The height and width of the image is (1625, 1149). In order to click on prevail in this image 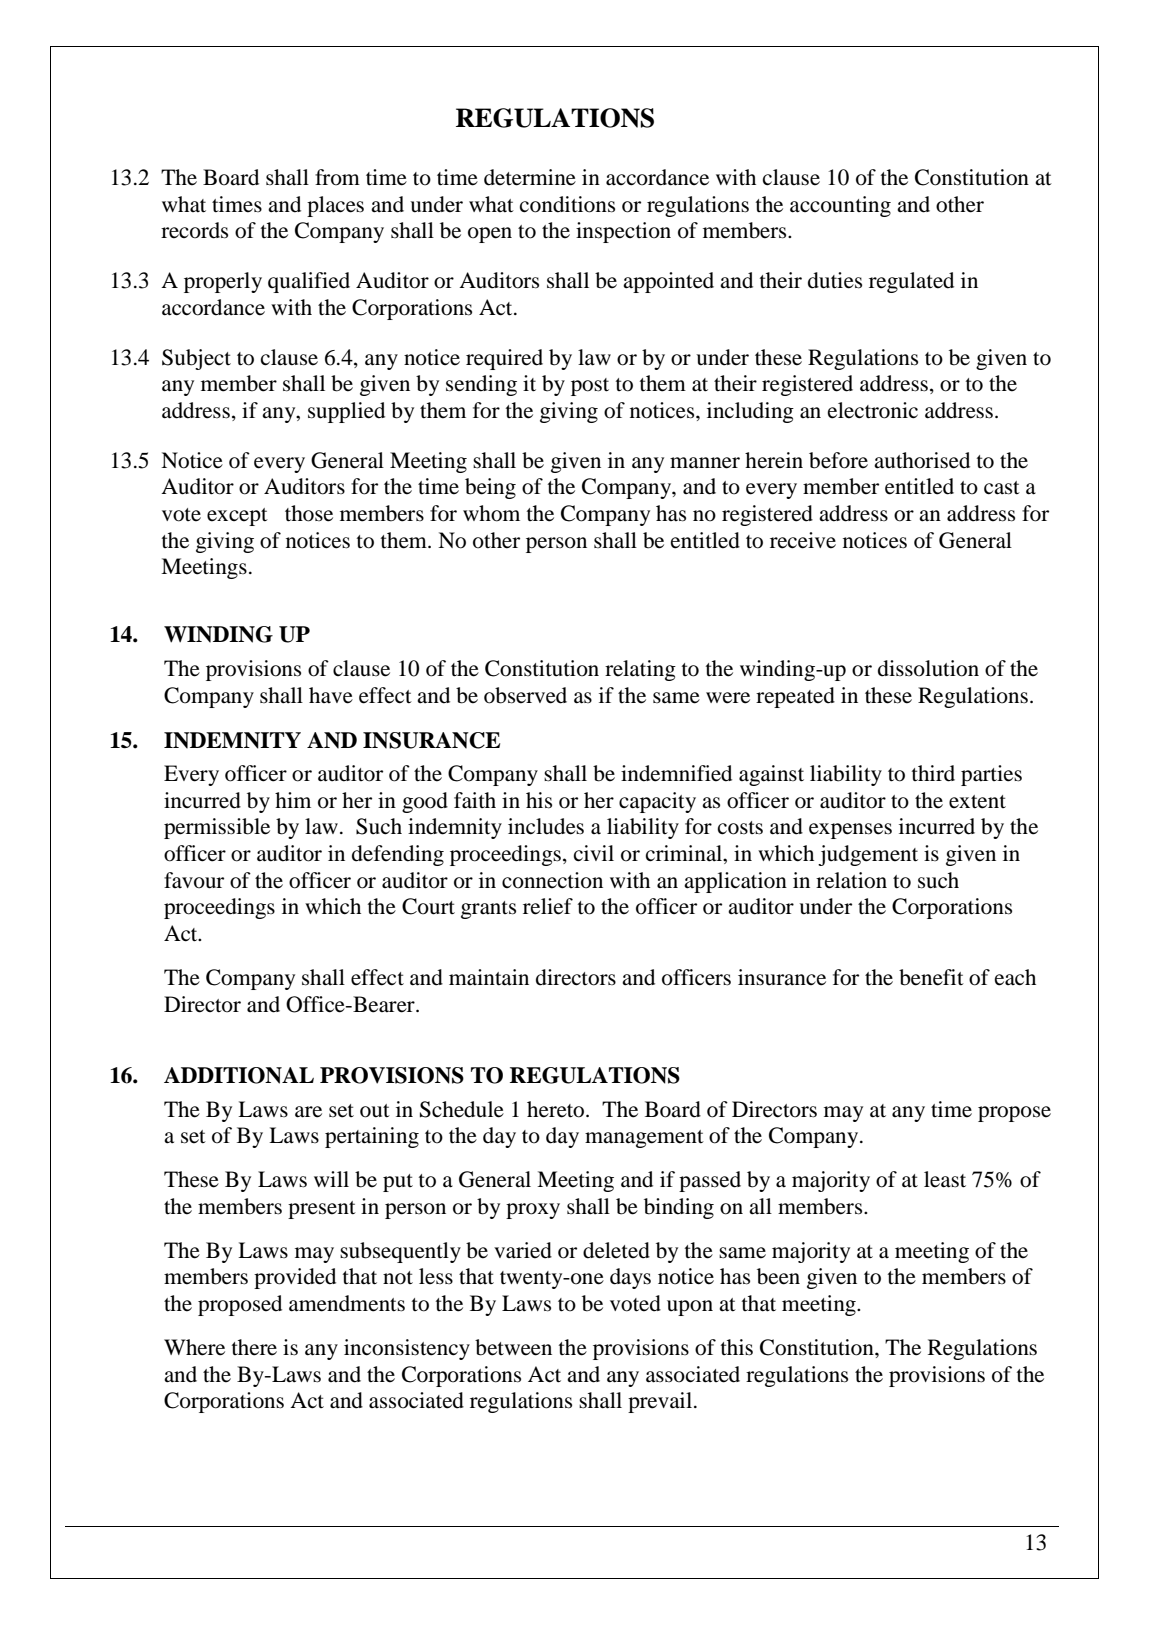, I will do `click(660, 1402)`.
